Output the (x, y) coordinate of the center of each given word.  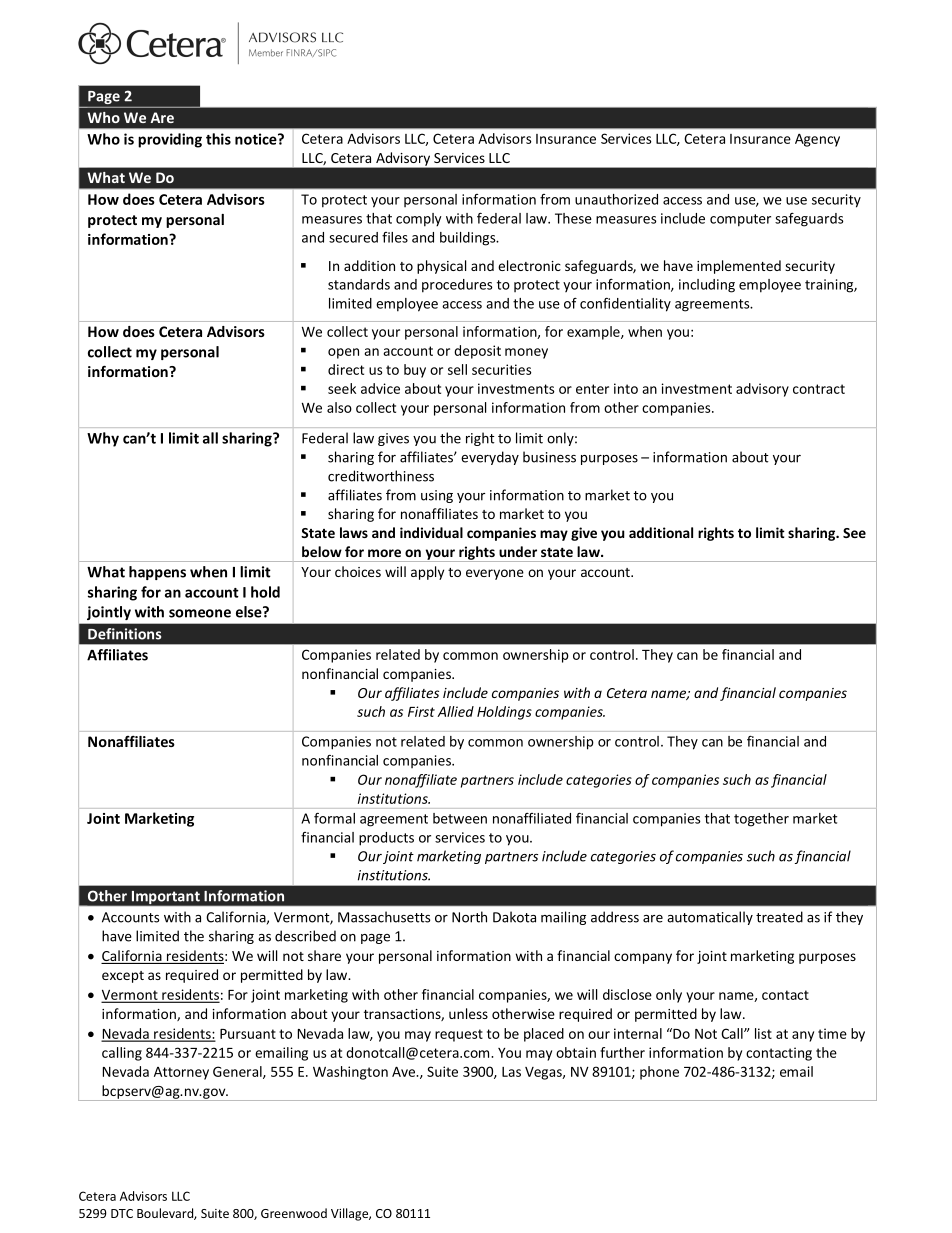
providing (170, 140)
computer (740, 220)
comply (419, 220)
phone (659, 1073)
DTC (122, 1213)
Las (511, 1072)
